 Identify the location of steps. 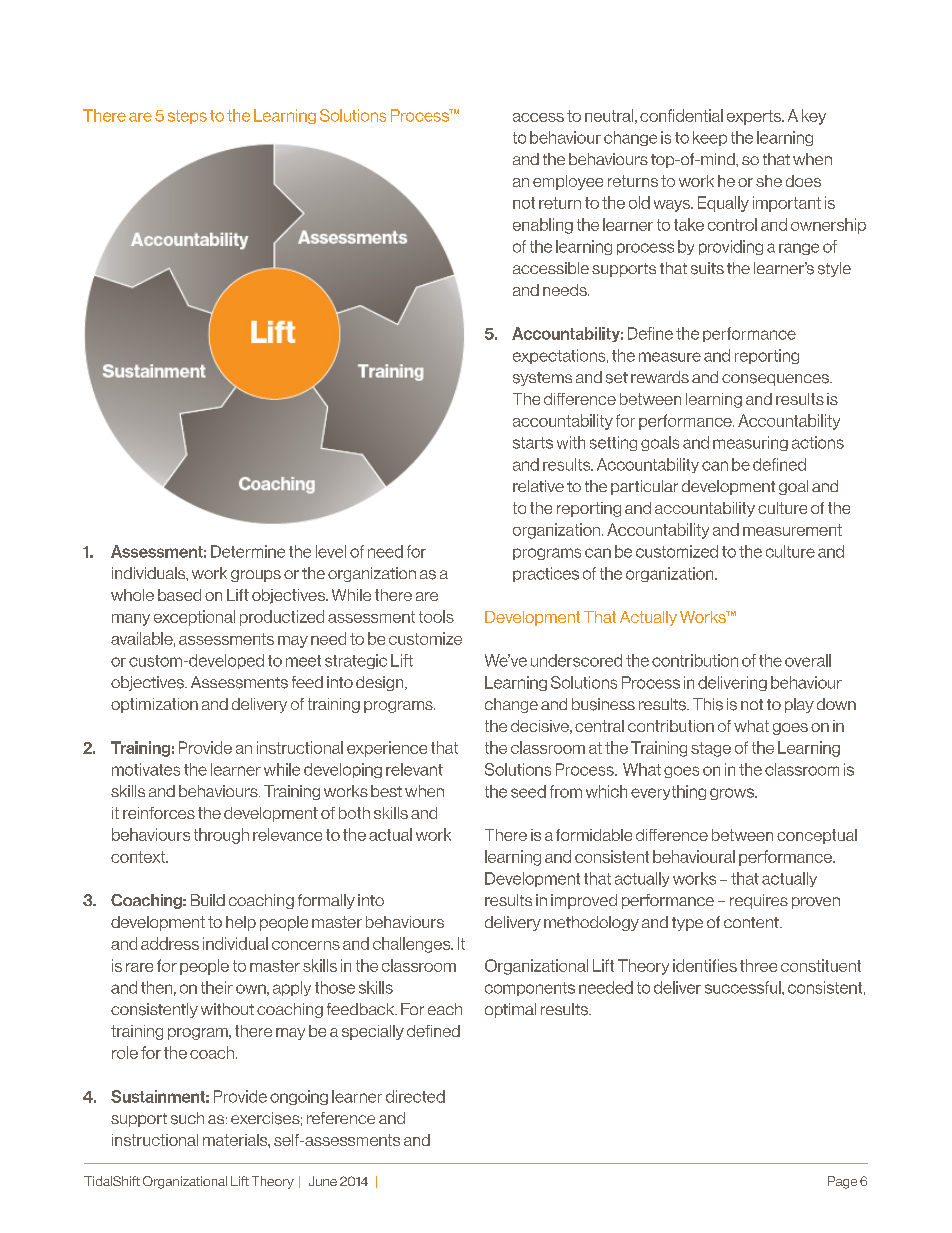
(187, 117).
